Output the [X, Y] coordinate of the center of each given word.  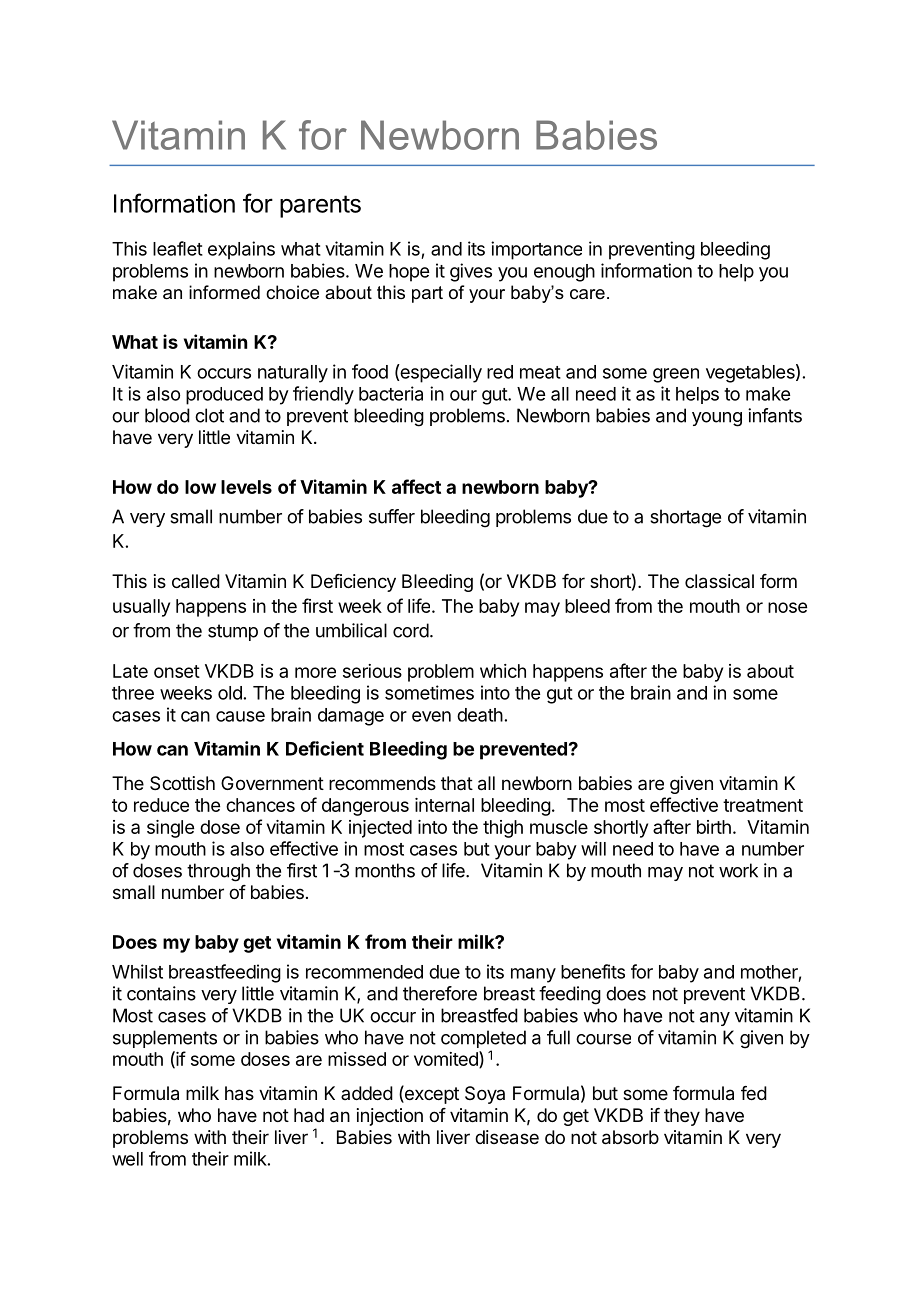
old [230, 693]
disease [507, 1137]
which [503, 671]
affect [416, 486]
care [587, 294]
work [738, 870]
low [200, 487]
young [717, 419]
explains [241, 250]
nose [787, 607]
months [385, 870]
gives [471, 272]
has [239, 1093]
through [218, 872]
